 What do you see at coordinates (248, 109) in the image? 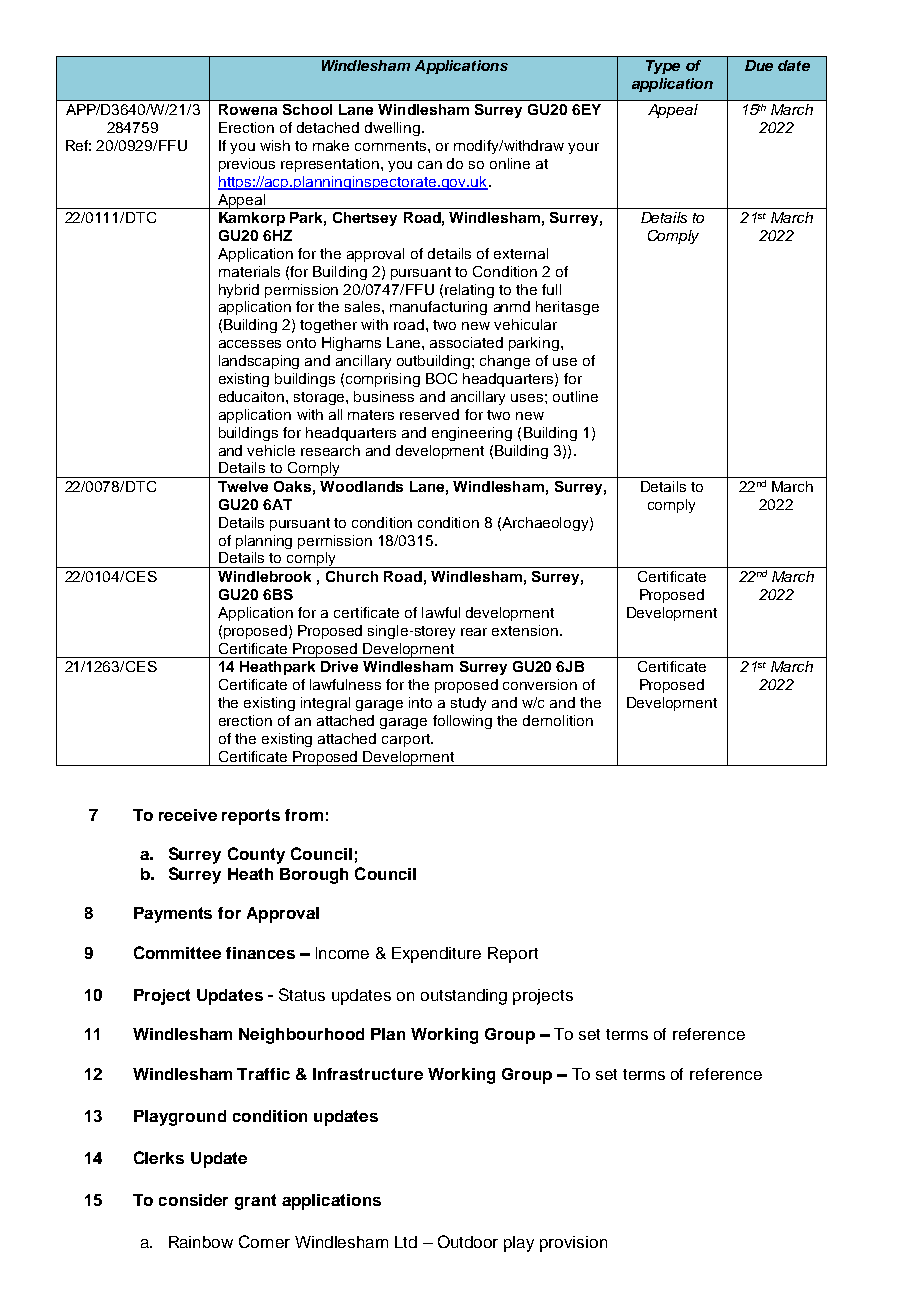
I see `Rowena` at bounding box center [248, 109].
